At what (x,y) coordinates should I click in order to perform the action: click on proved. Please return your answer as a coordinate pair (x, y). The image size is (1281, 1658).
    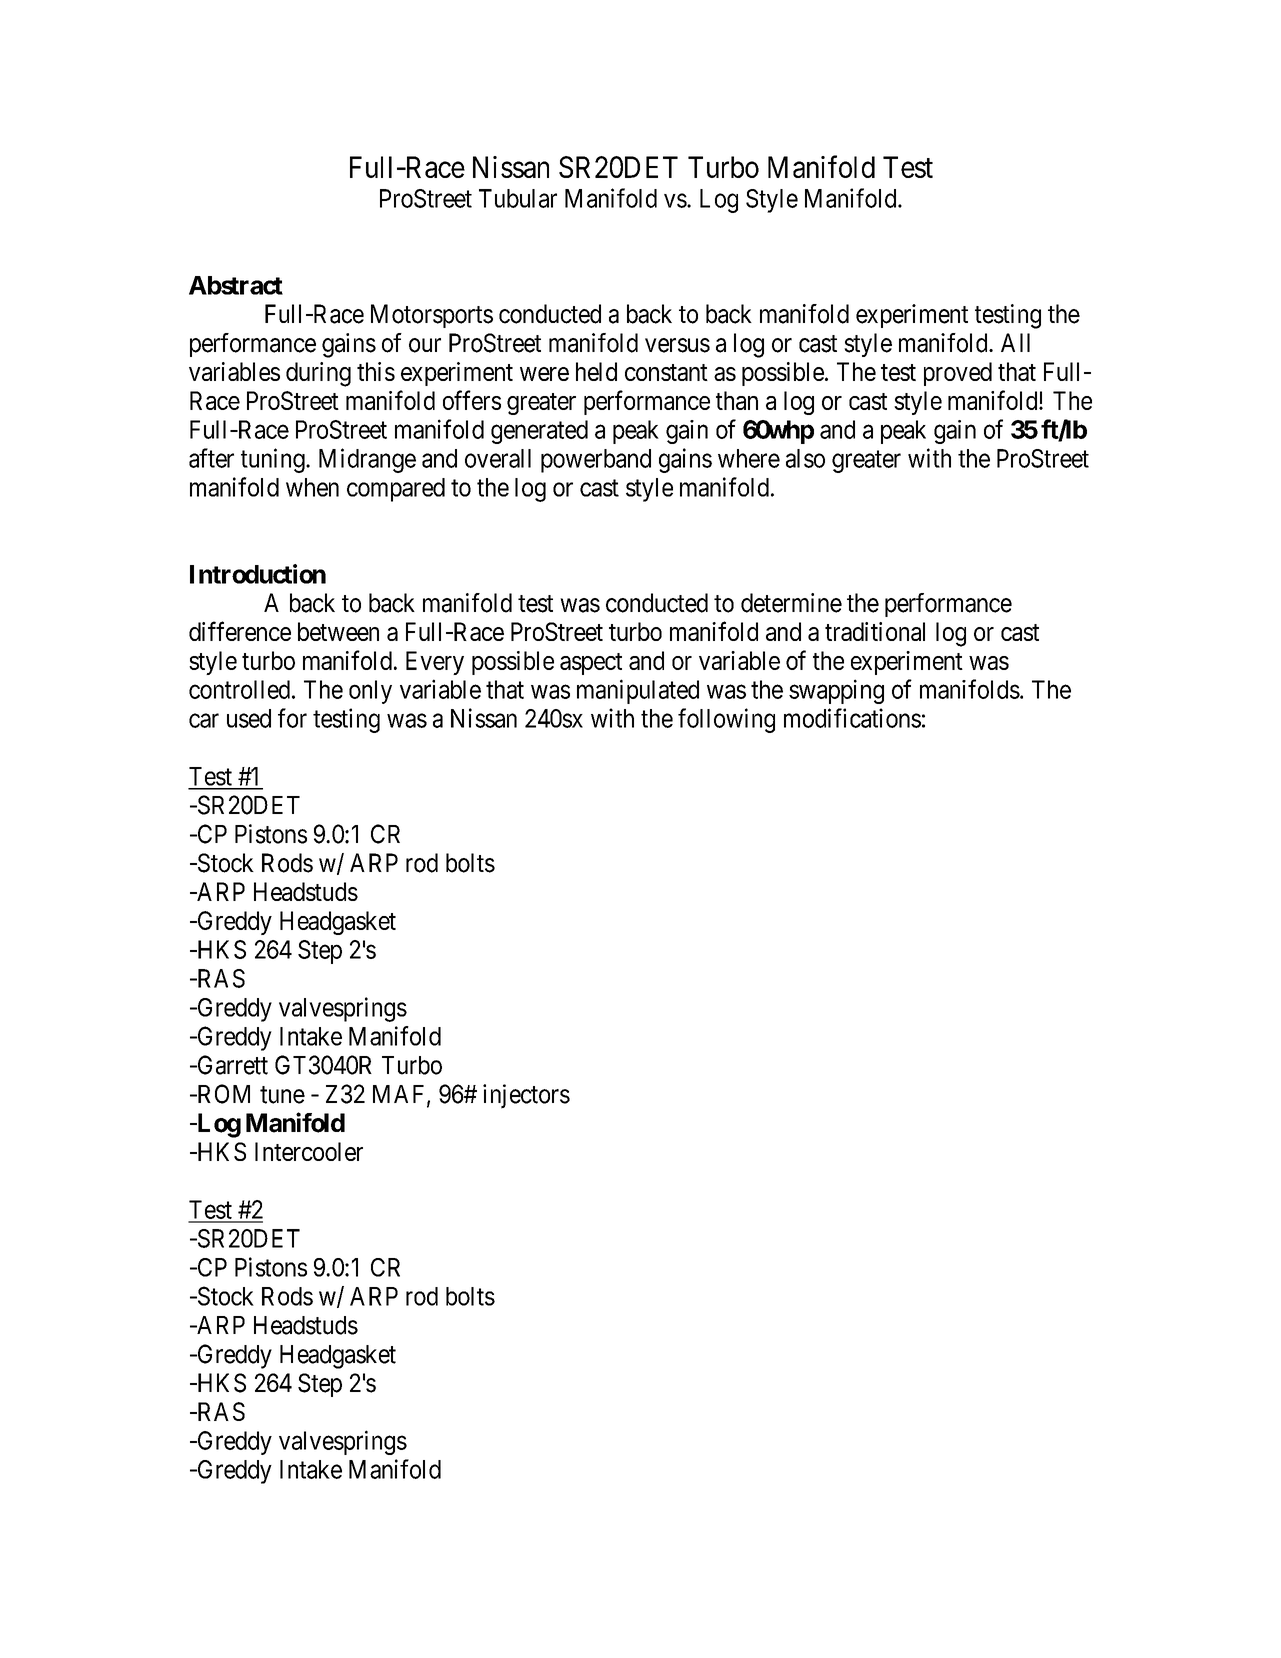
    Looking at the image, I should click on (958, 374).
